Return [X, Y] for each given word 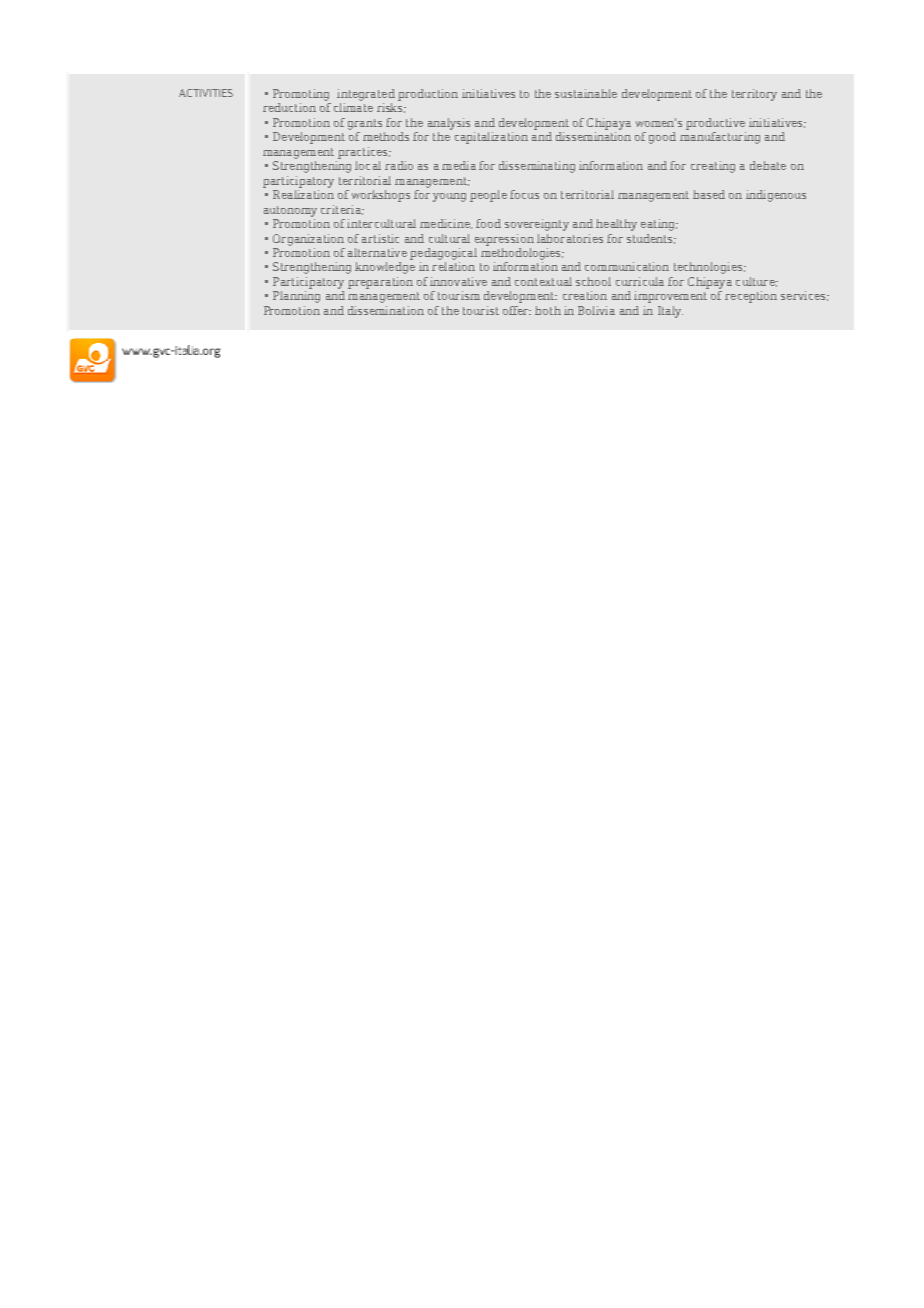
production [428, 95]
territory [754, 95]
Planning [296, 297]
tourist [481, 310]
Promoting [301, 95]
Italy [670, 312]
